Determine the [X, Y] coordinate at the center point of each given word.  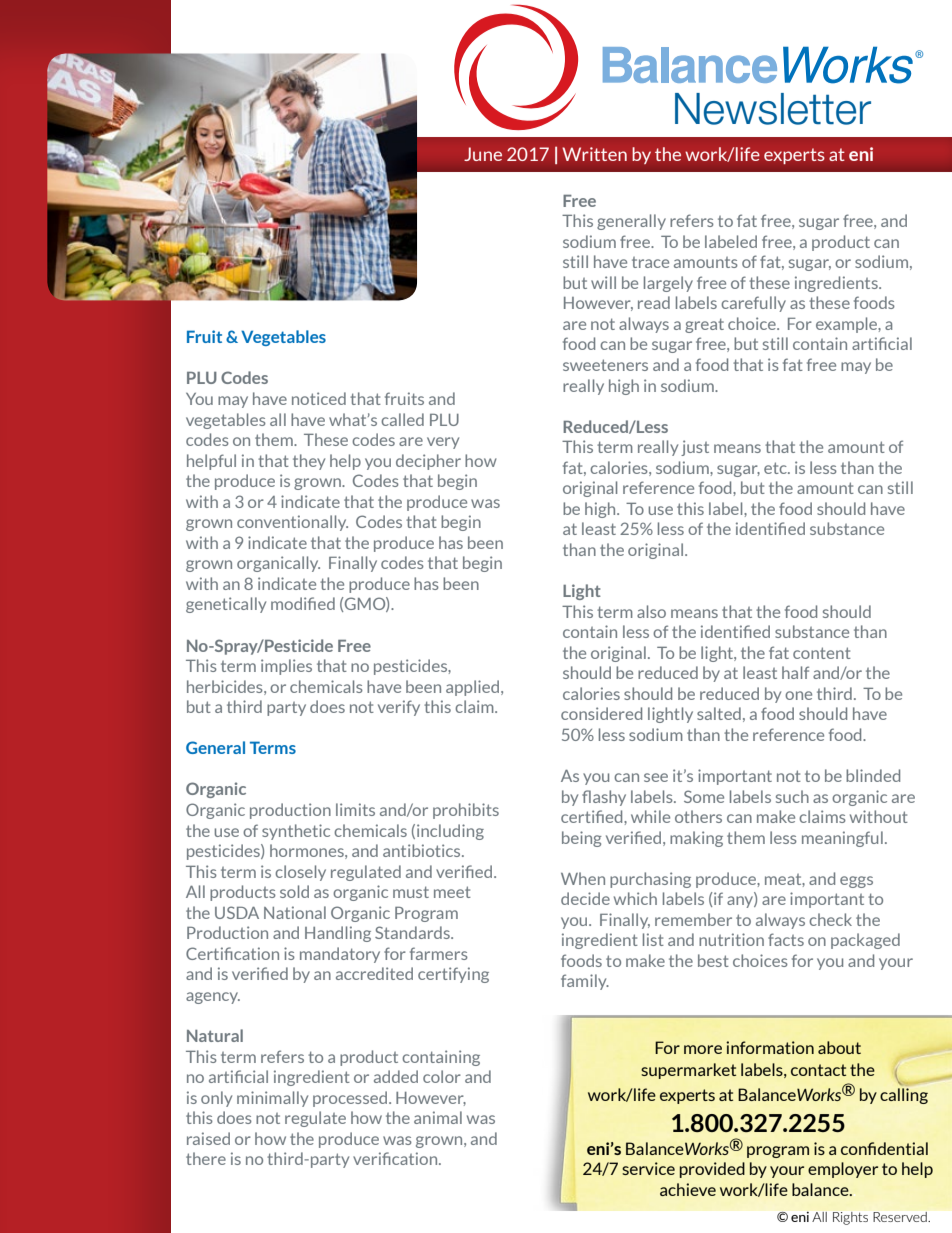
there [206, 1158]
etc [776, 468]
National [295, 912]
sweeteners [605, 365]
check [830, 919]
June [483, 154]
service [648, 1168]
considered [601, 713]
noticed [319, 398]
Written [594, 154]
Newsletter [773, 109]
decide [585, 898]
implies [286, 667]
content [822, 653]
